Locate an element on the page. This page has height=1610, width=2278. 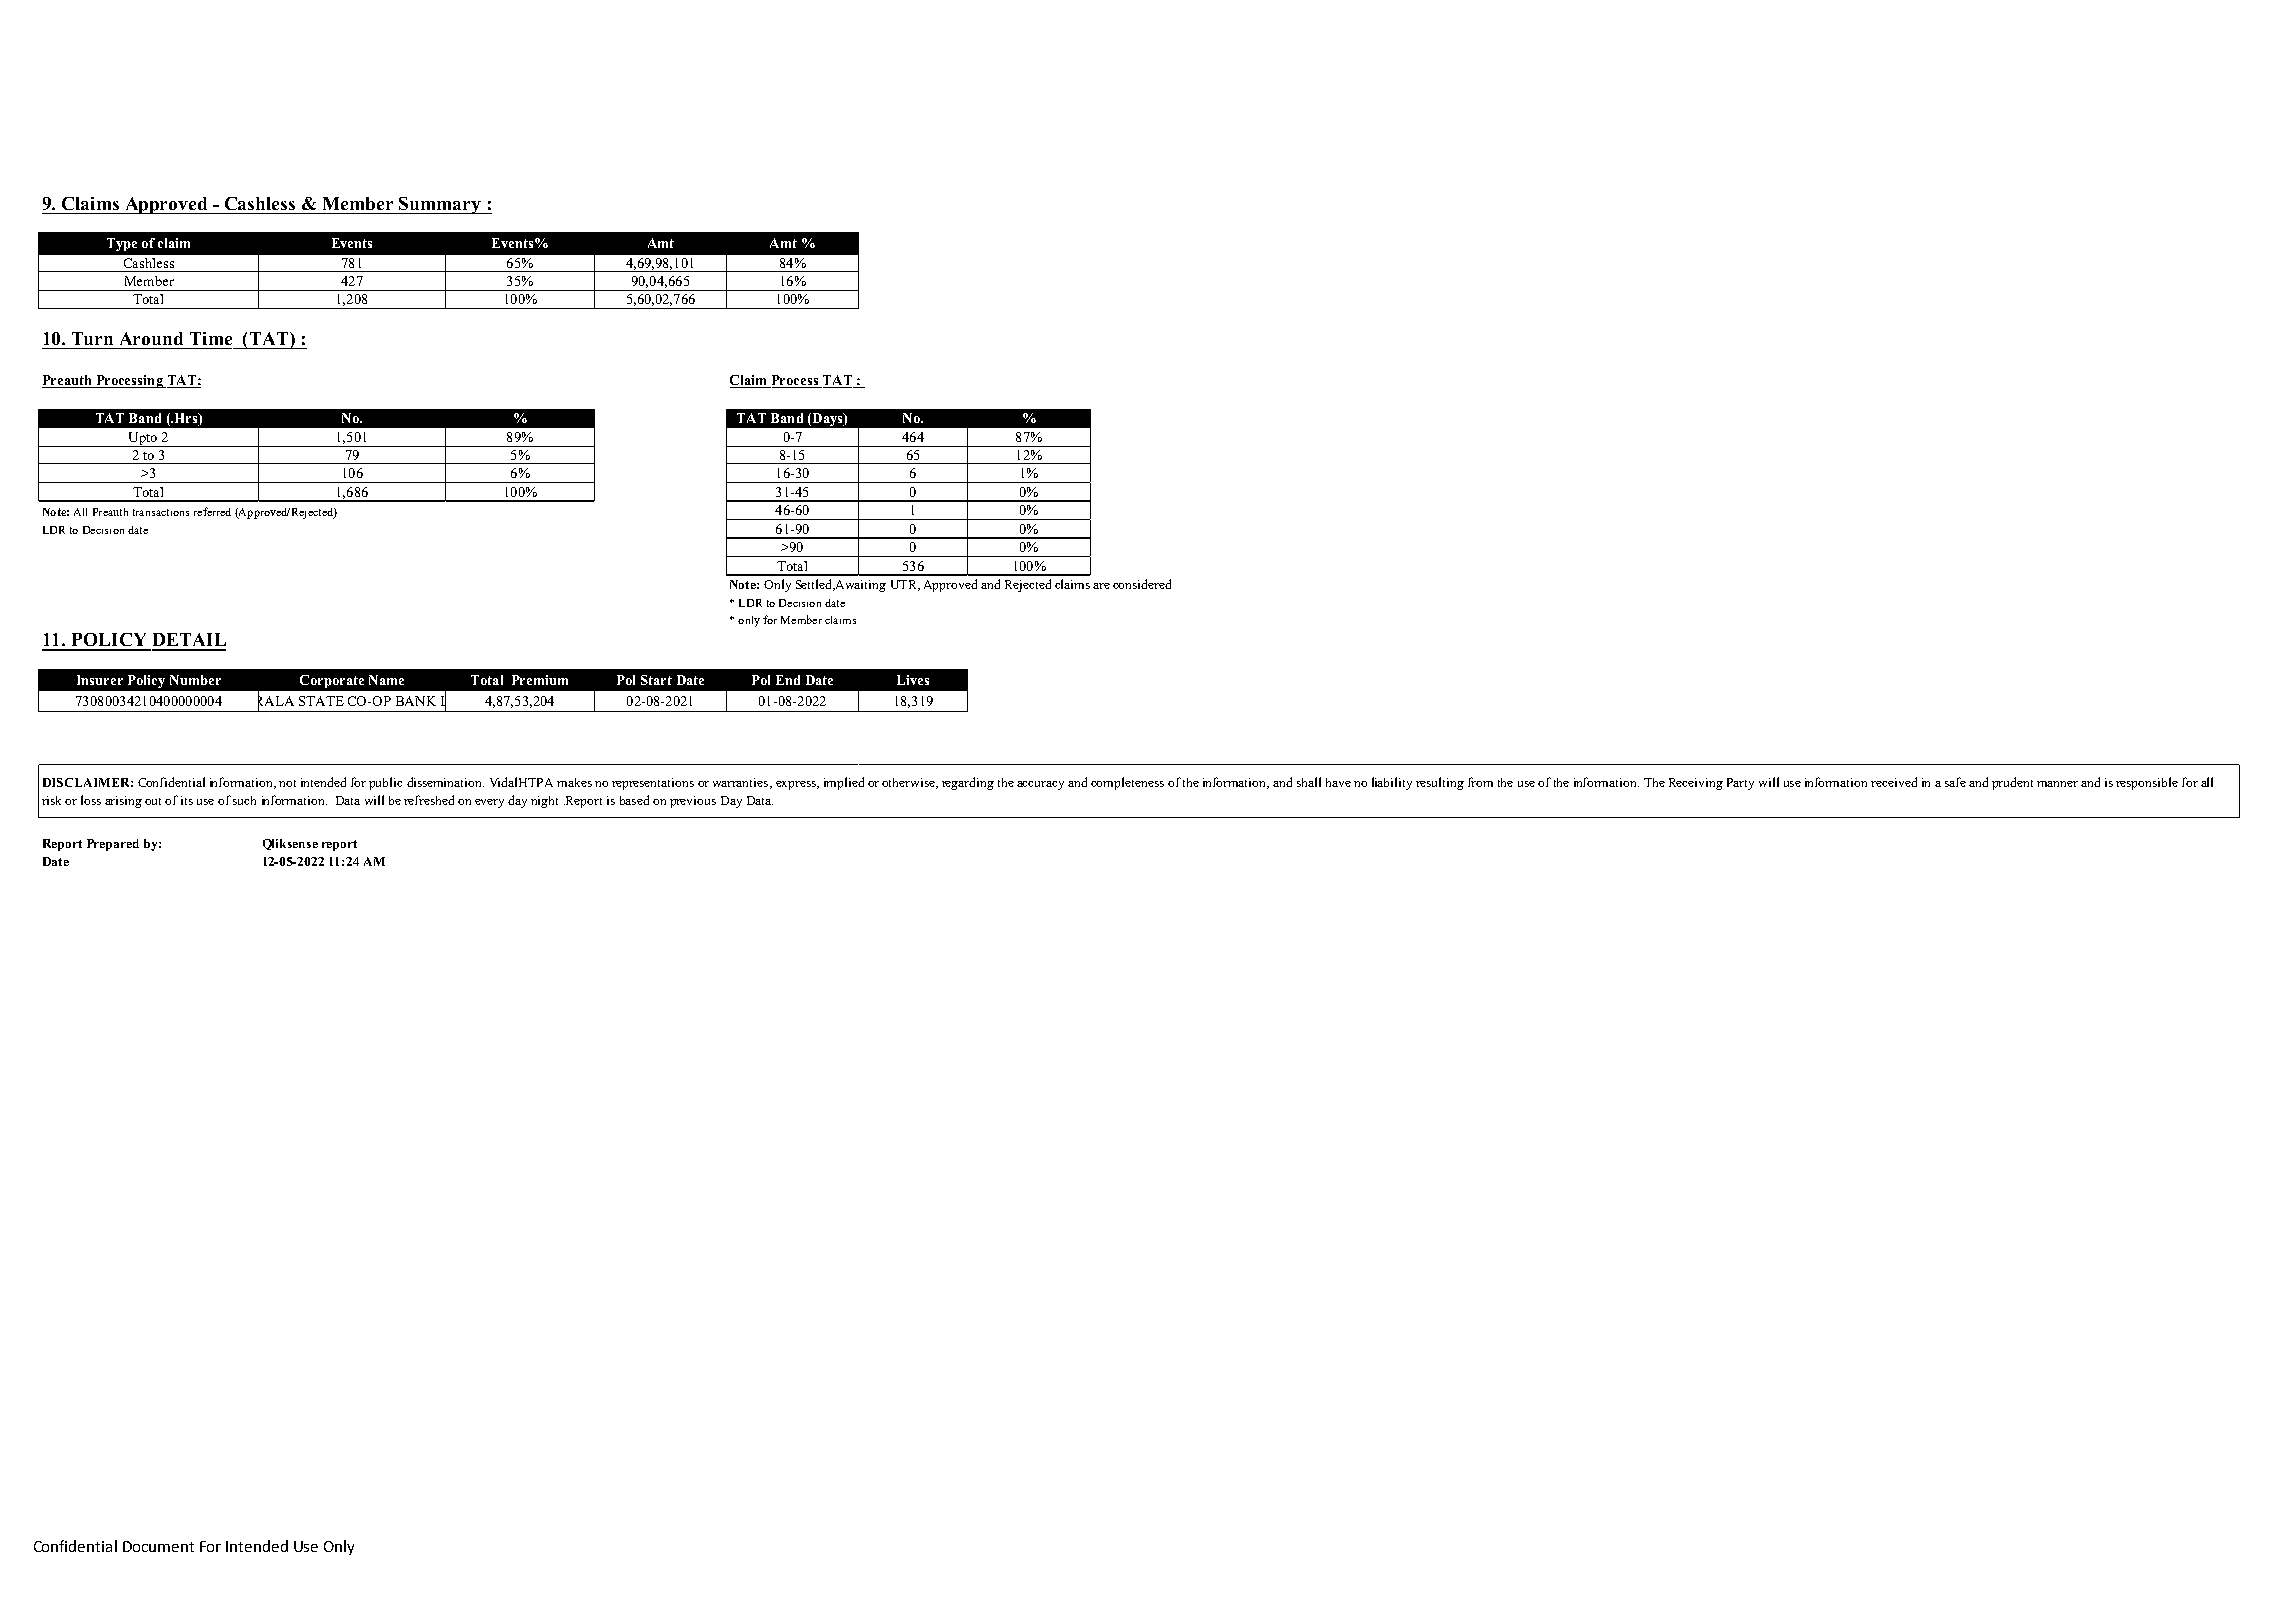
Lives is located at coordinates (913, 680).
